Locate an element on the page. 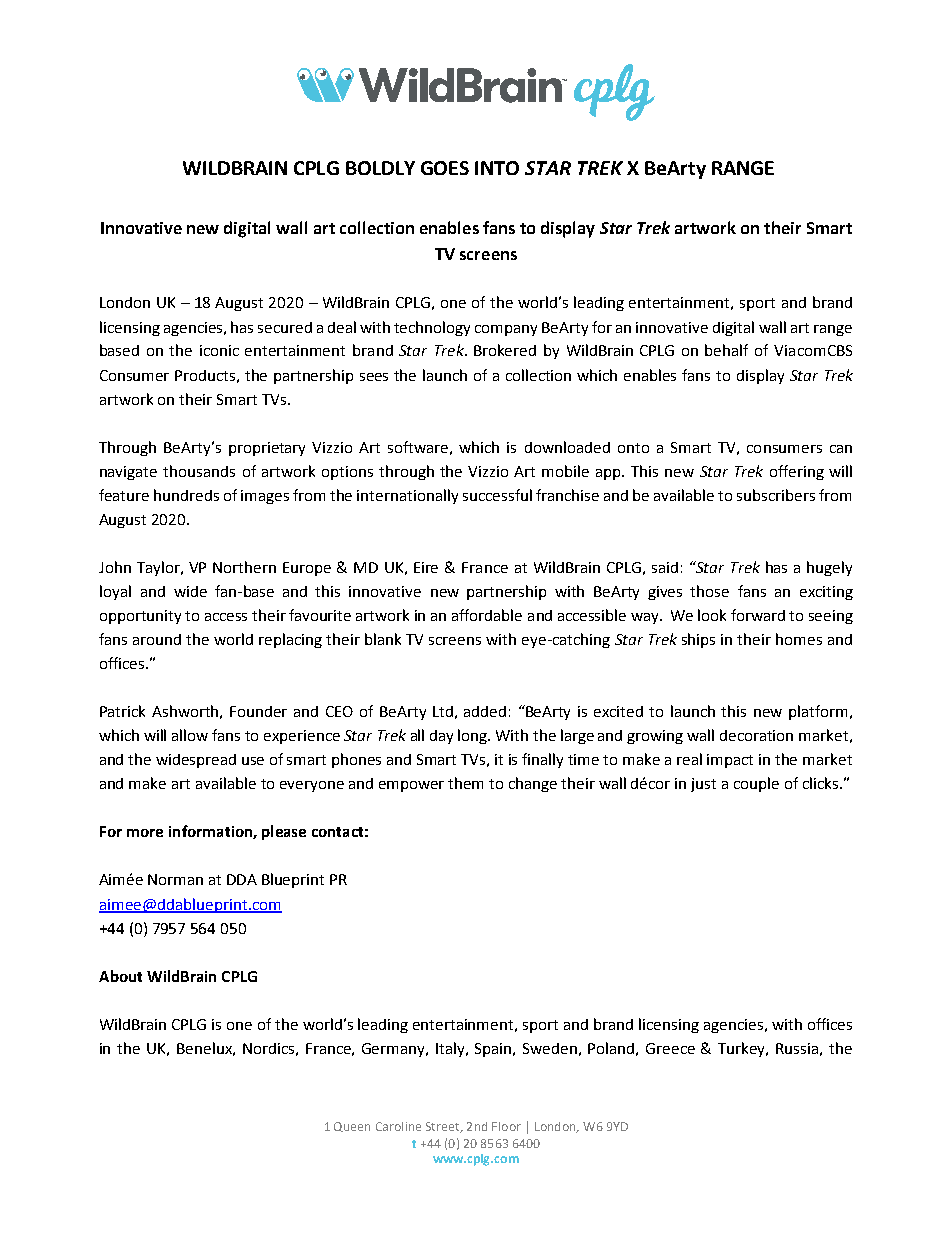 Image resolution: width=952 pixels, height=1233 pixels. behalf is located at coordinates (726, 350).
